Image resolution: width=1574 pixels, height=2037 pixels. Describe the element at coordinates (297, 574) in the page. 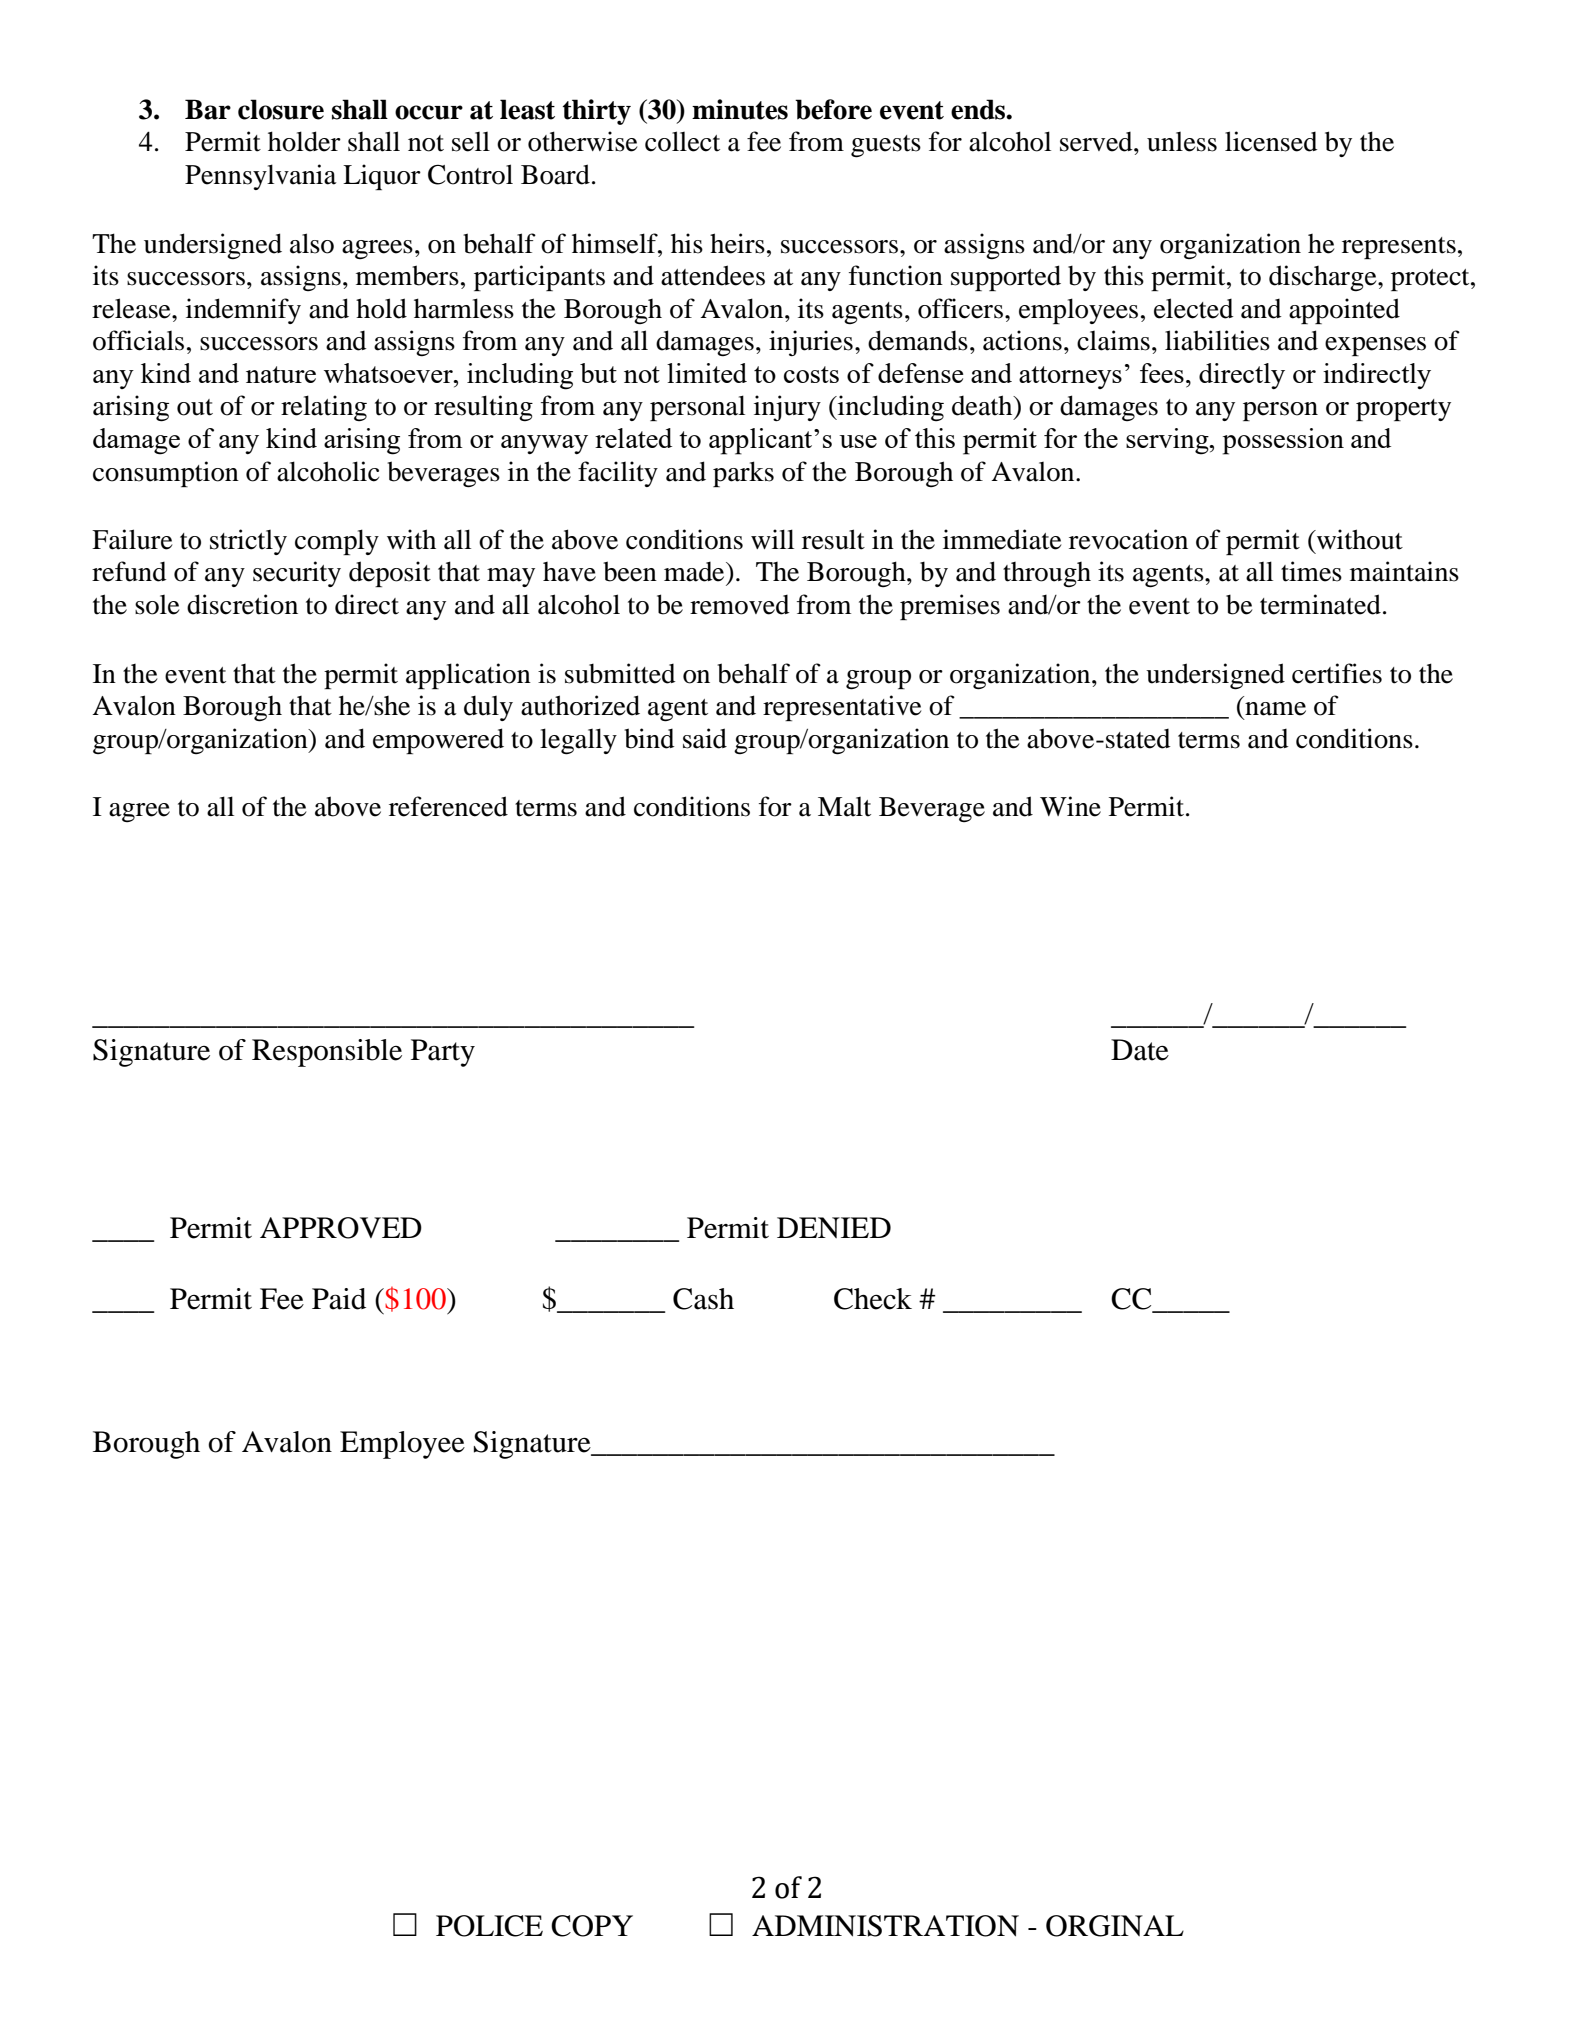

I see `security` at that location.
